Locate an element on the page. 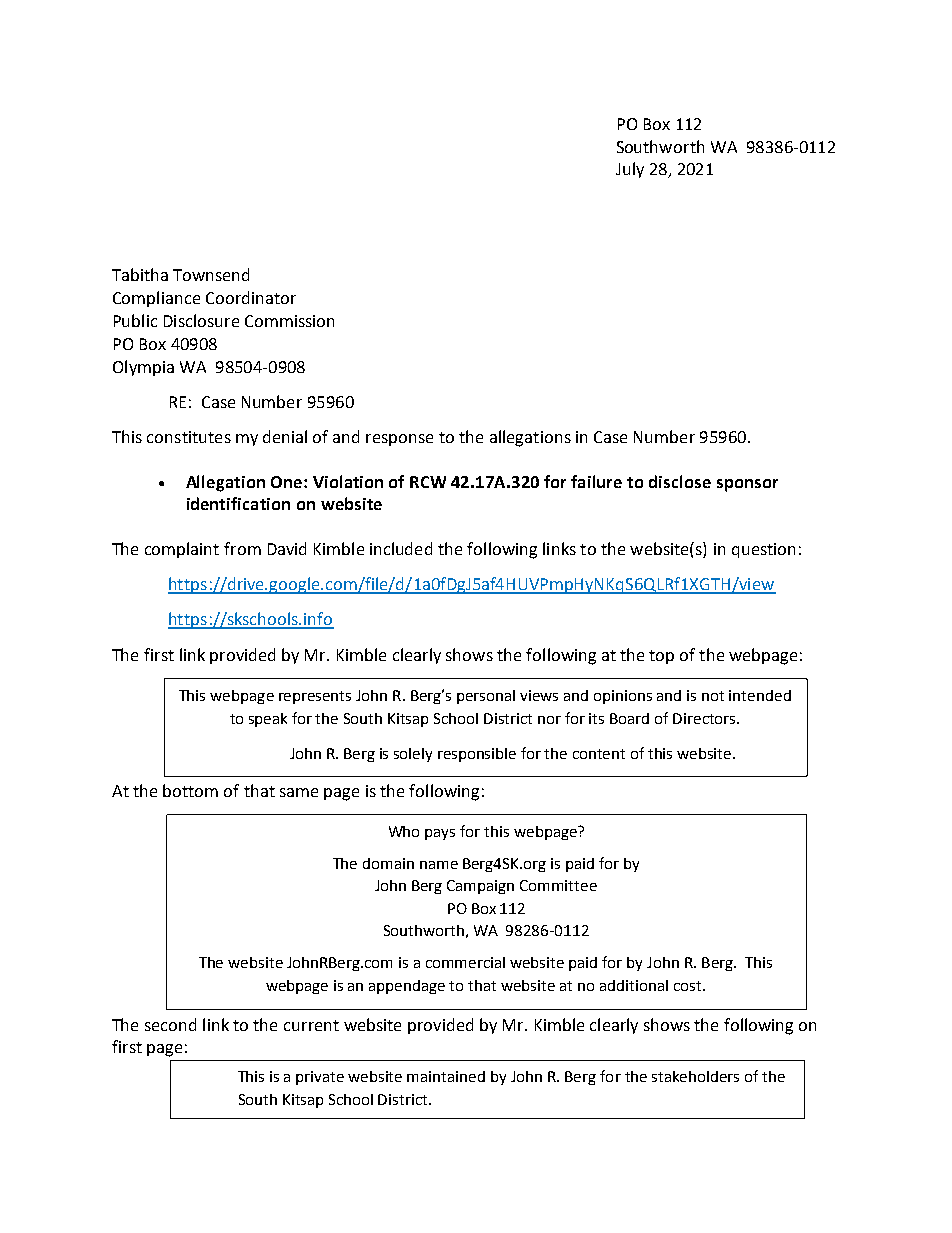 The height and width of the document is (1233, 952). July is located at coordinates (630, 170).
